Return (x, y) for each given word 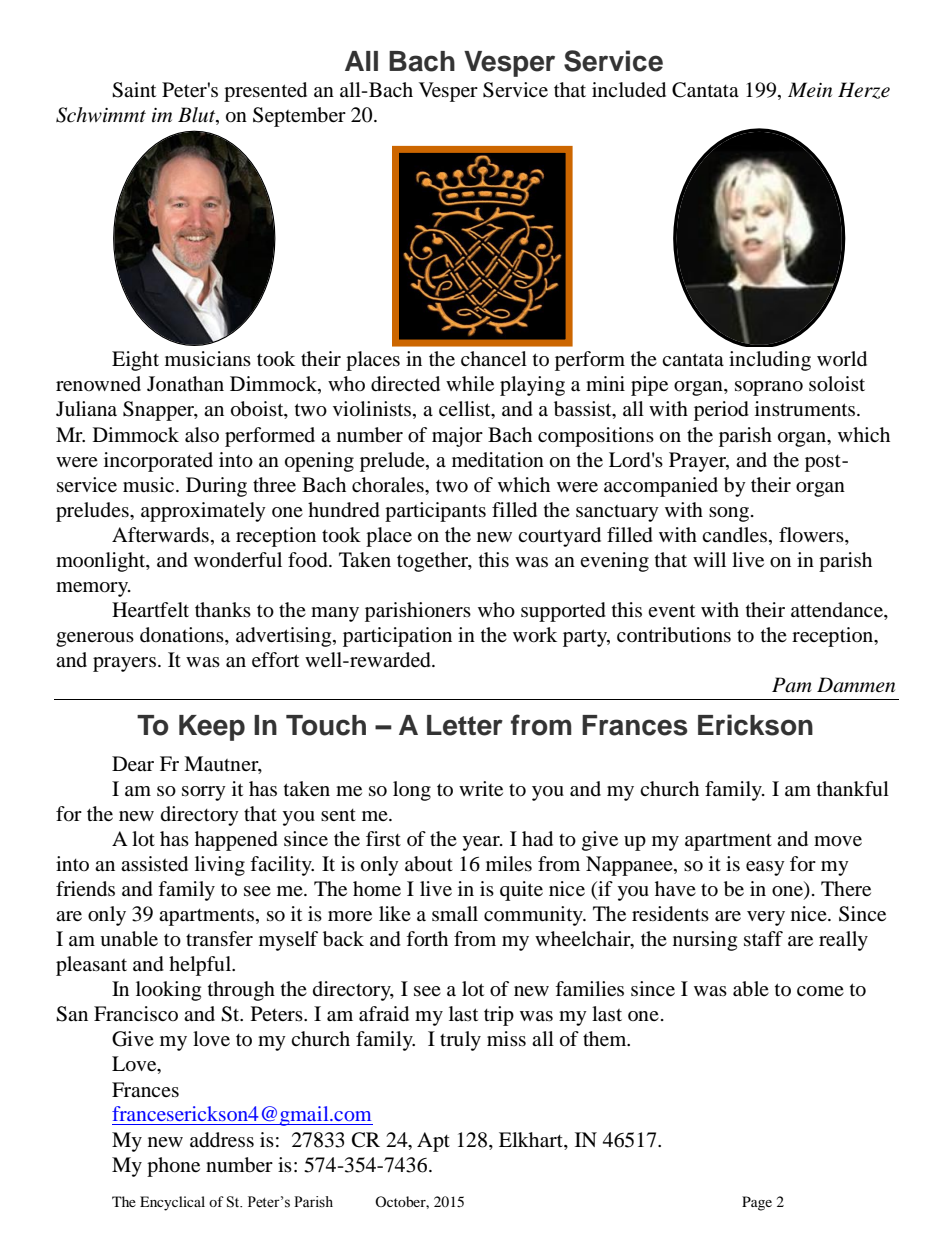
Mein (810, 90)
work (535, 635)
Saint (134, 90)
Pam (792, 684)
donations (183, 636)
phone (173, 1167)
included (629, 90)
